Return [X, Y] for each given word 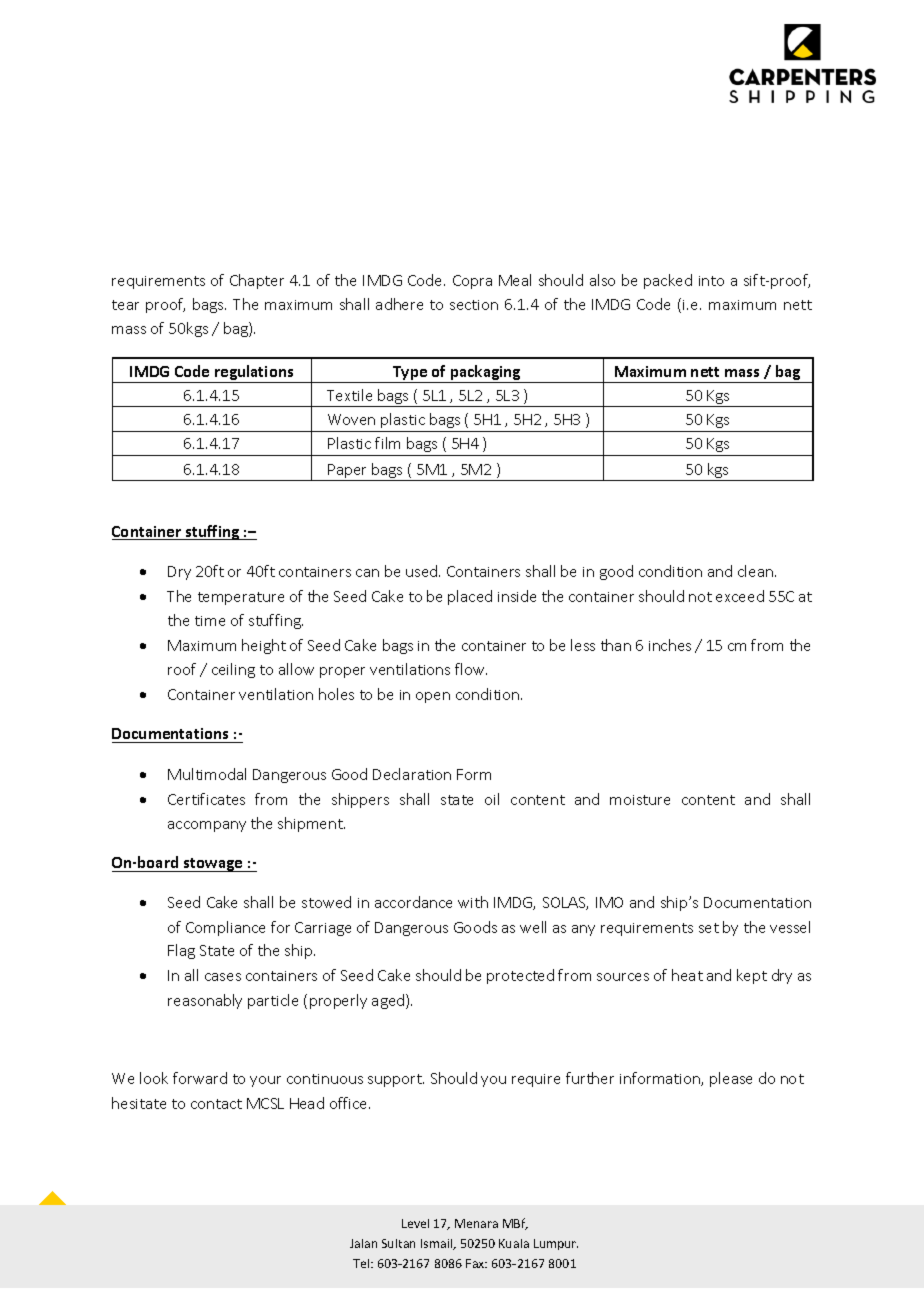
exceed [740, 596]
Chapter [257, 281]
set [709, 928]
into [711, 281]
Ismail [438, 1244]
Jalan [363, 1243]
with [473, 902]
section [474, 305]
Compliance [225, 928]
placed [470, 597]
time [210, 621]
